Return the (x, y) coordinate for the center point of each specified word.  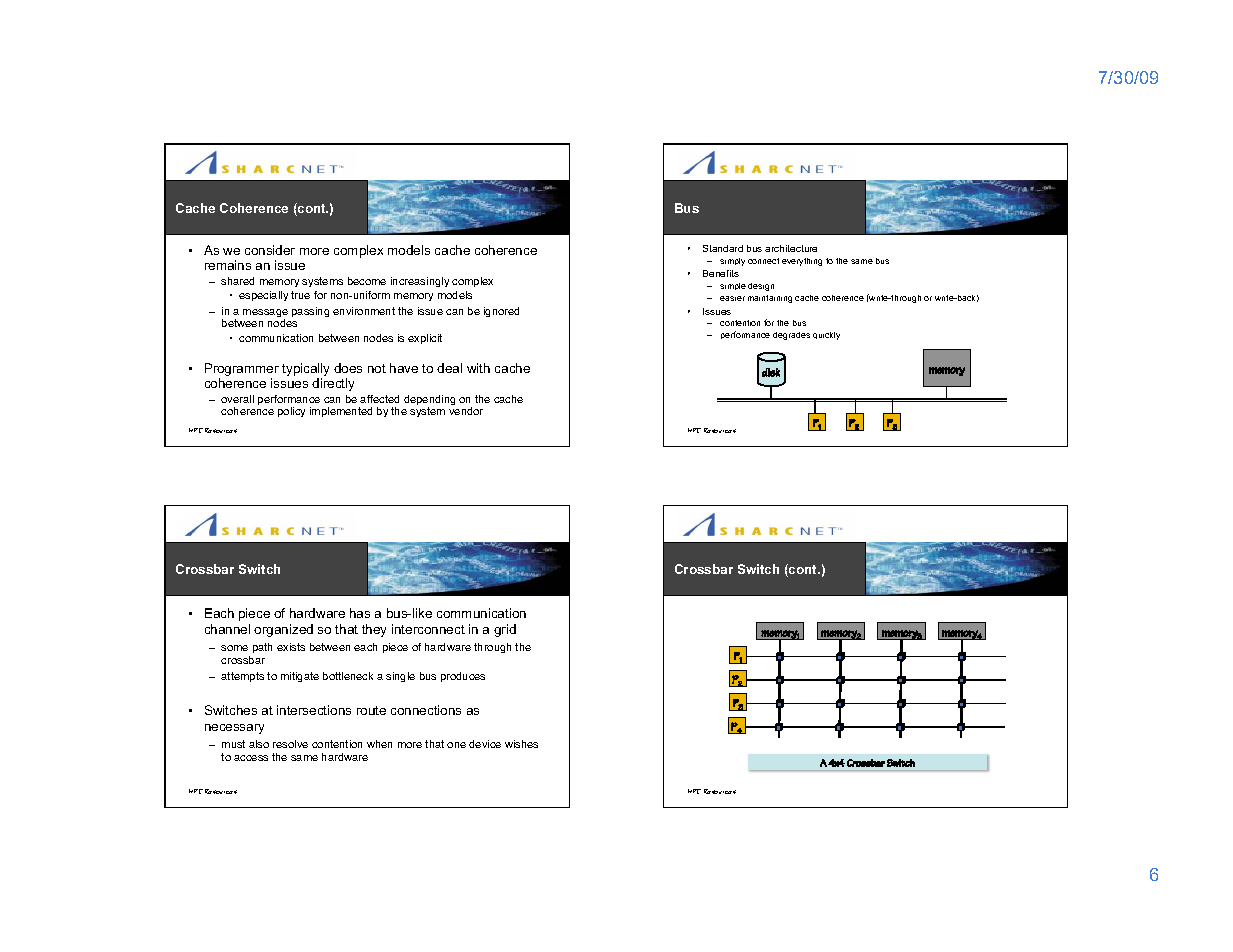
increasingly (420, 282)
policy (291, 412)
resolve (290, 744)
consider (270, 250)
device (485, 744)
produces (463, 677)
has (360, 613)
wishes (521, 744)
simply (732, 262)
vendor (466, 411)
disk (771, 372)
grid (505, 630)
